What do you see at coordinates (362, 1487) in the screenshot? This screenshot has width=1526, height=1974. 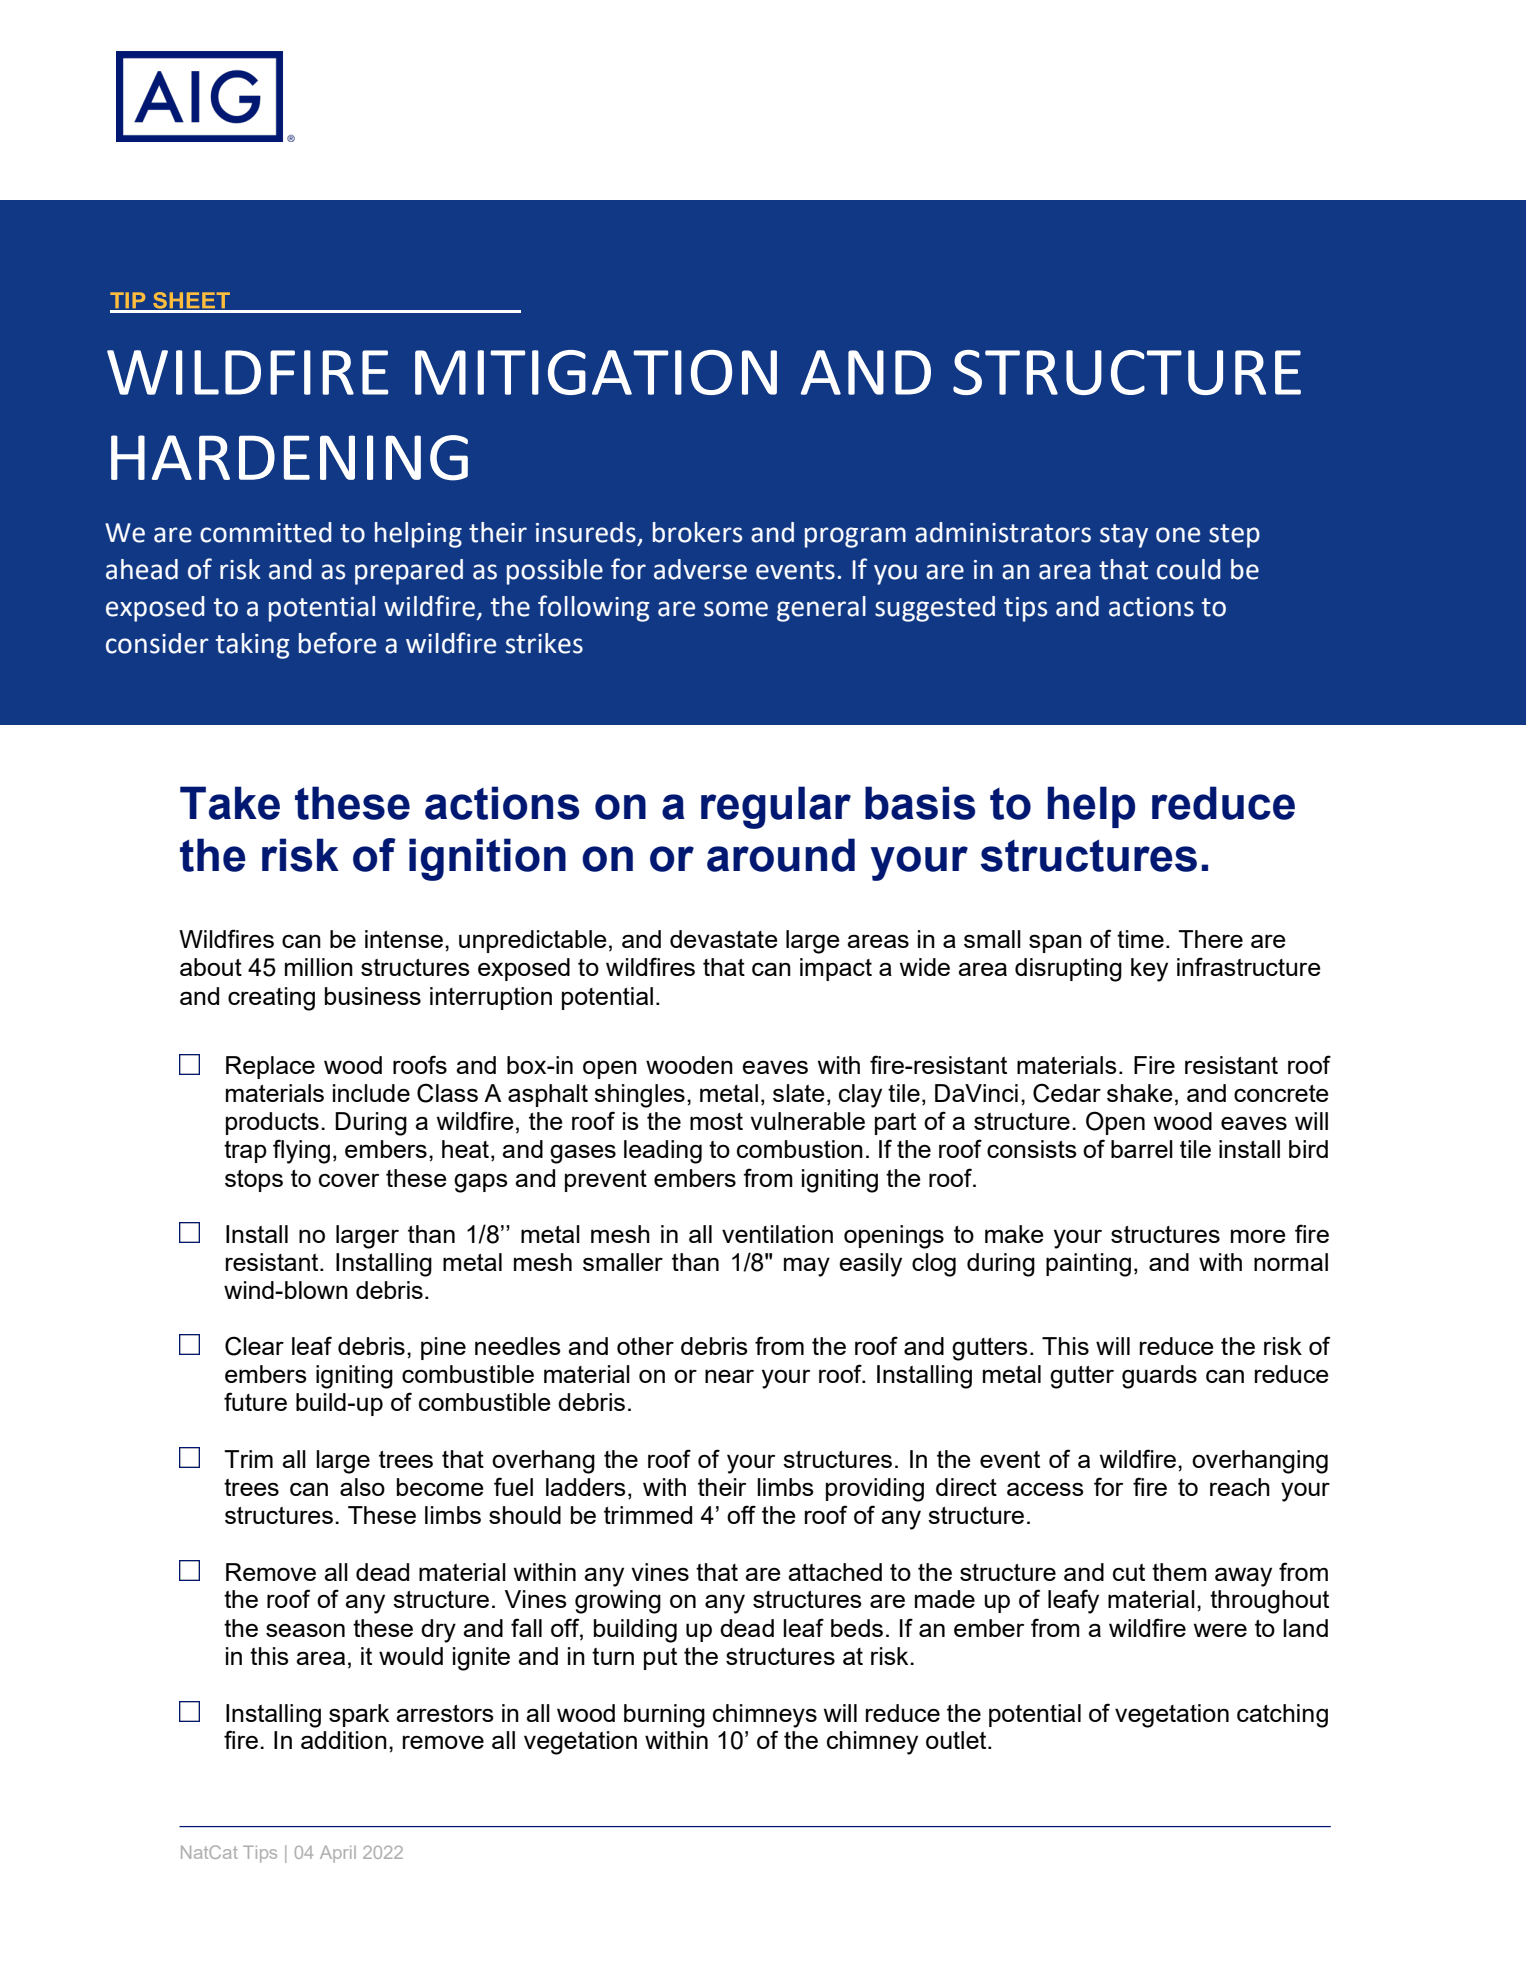 I see `also` at bounding box center [362, 1487].
